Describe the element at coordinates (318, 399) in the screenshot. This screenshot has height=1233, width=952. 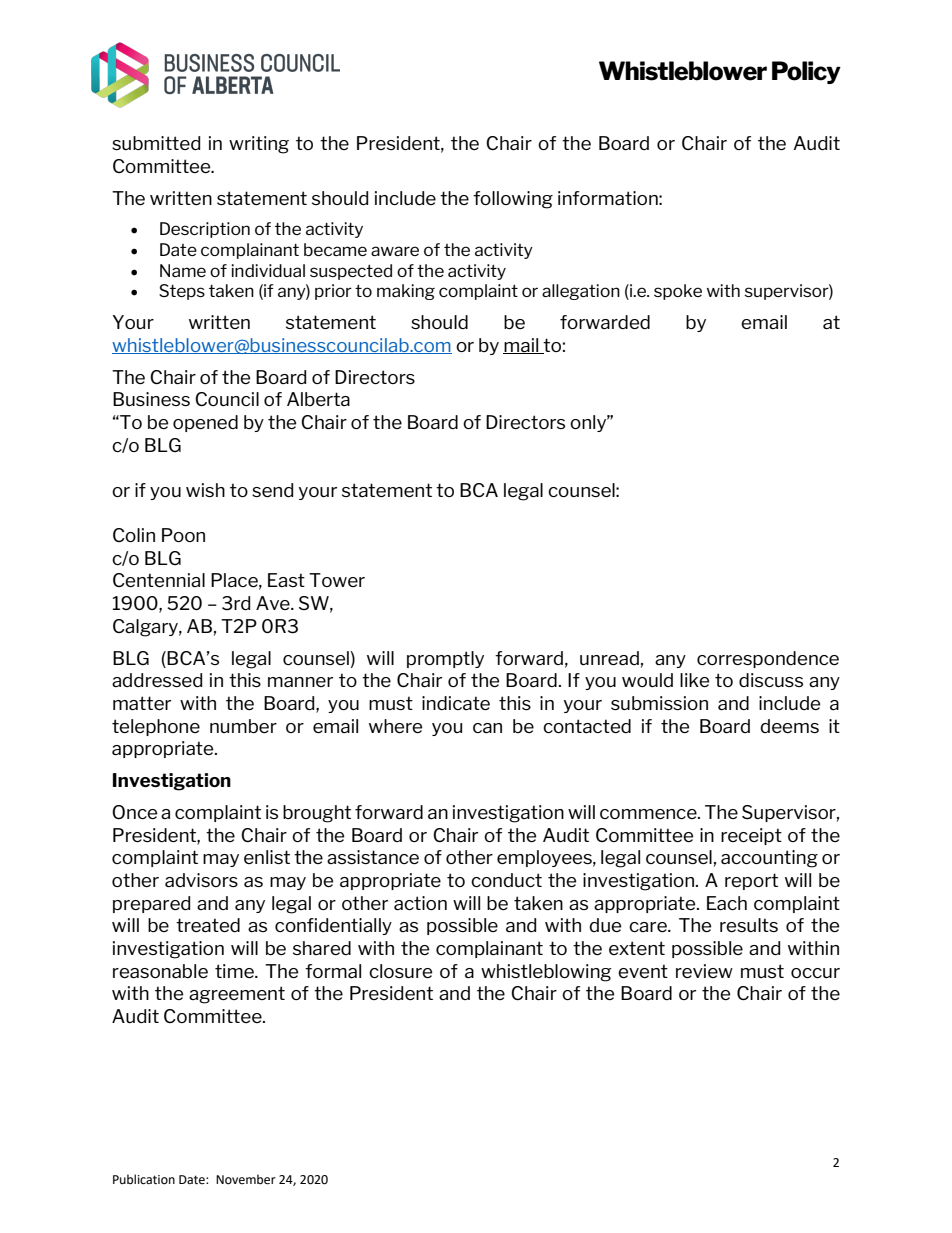
I see `Alberta` at that location.
